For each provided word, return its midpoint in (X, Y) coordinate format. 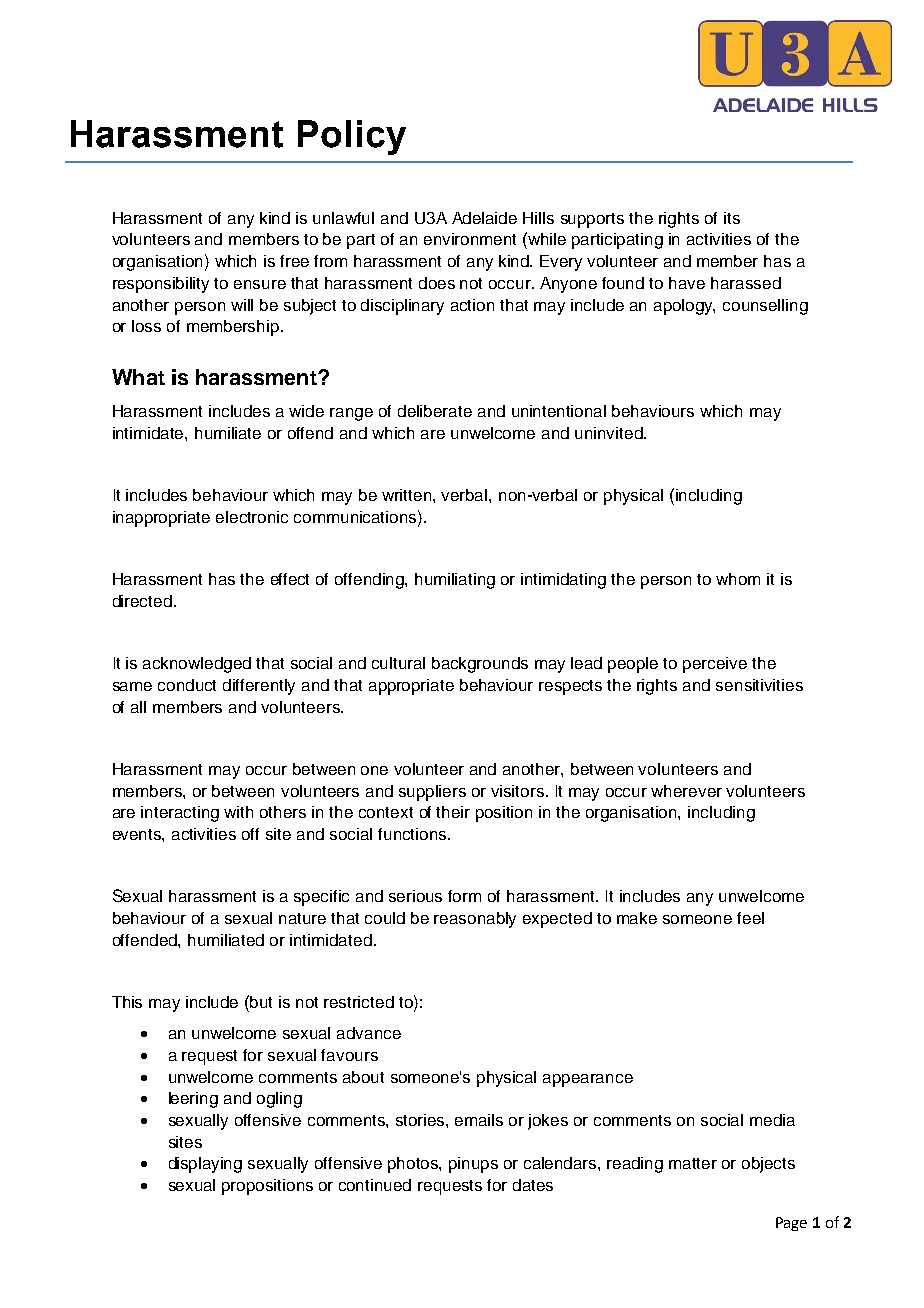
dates (533, 1185)
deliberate (435, 411)
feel (750, 918)
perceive (715, 665)
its (732, 218)
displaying (205, 1165)
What (138, 377)
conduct (187, 685)
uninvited (610, 433)
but (261, 1002)
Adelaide (484, 218)
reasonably (475, 920)
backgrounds (480, 665)
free (294, 261)
